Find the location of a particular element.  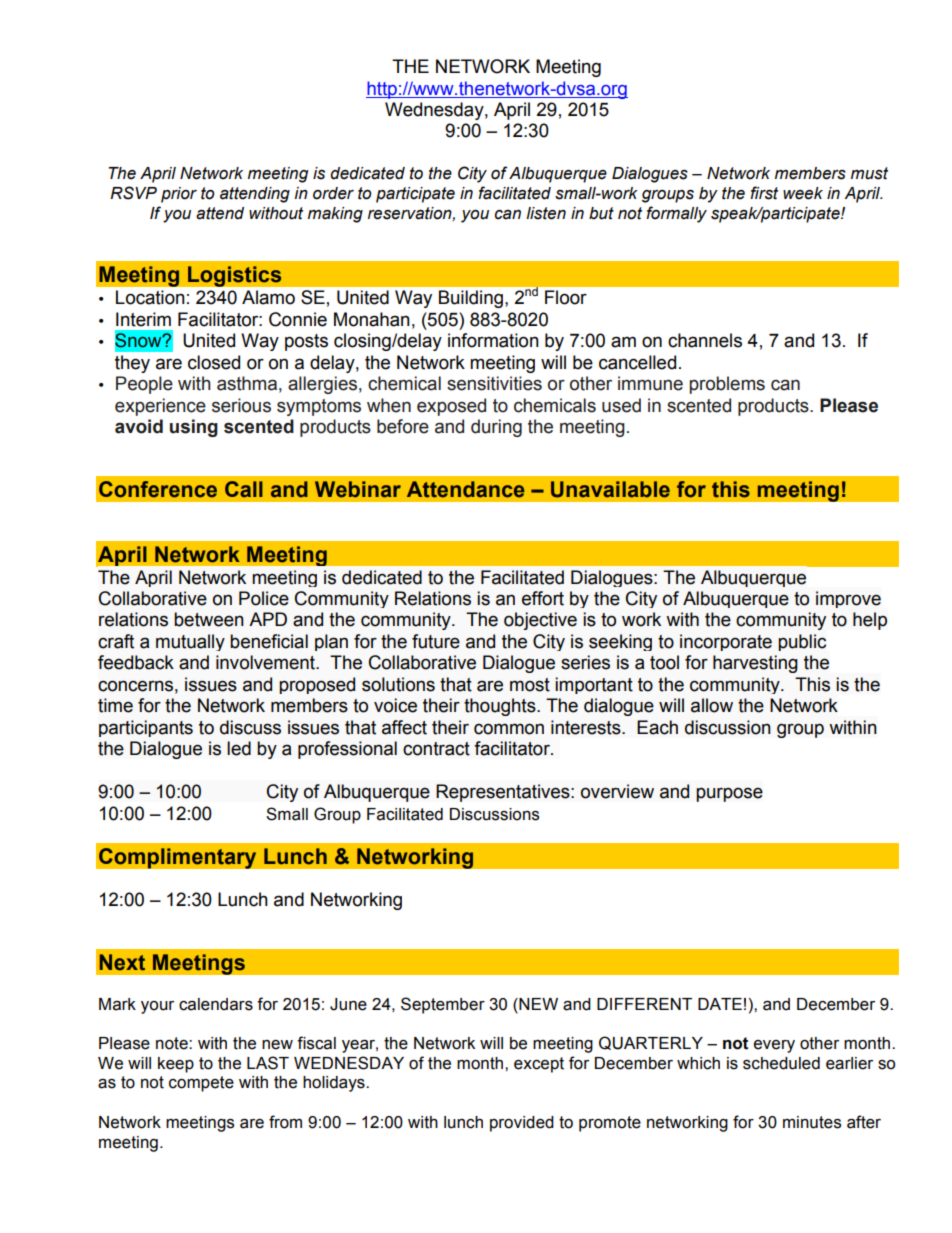

using is located at coordinates (194, 428).
